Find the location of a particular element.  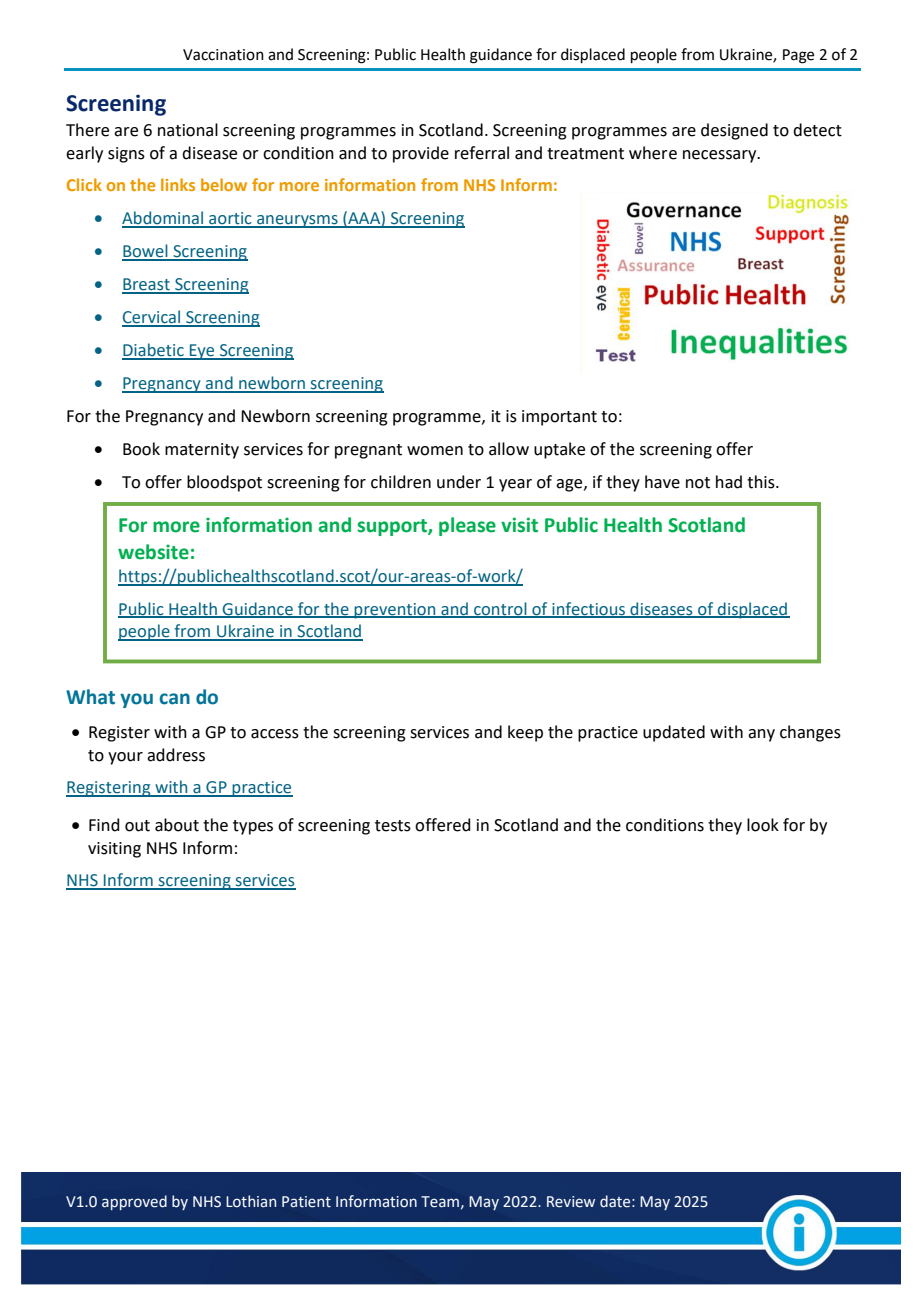

designed is located at coordinates (734, 131).
